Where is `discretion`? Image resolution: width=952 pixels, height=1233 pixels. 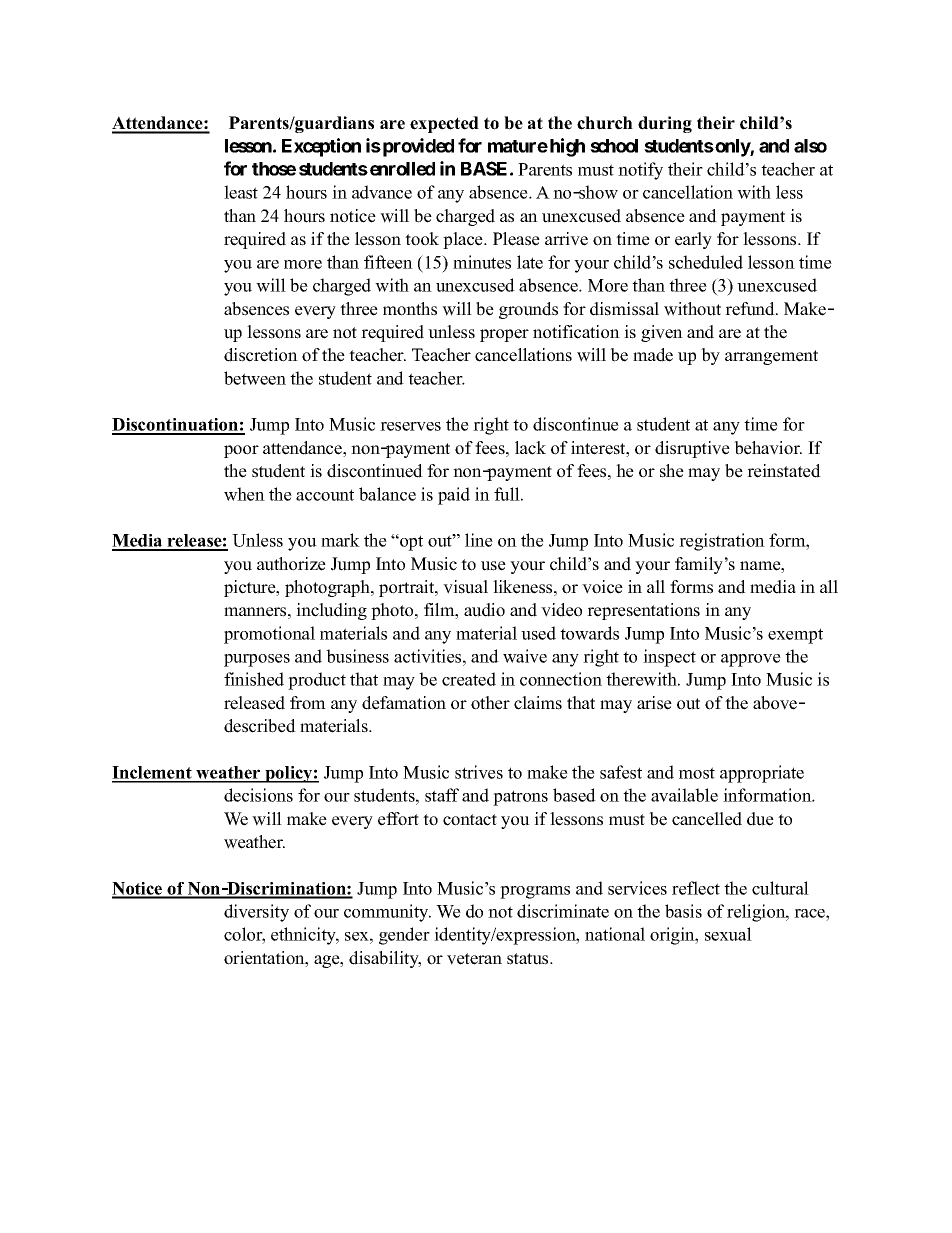
discretion is located at coordinates (261, 355).
